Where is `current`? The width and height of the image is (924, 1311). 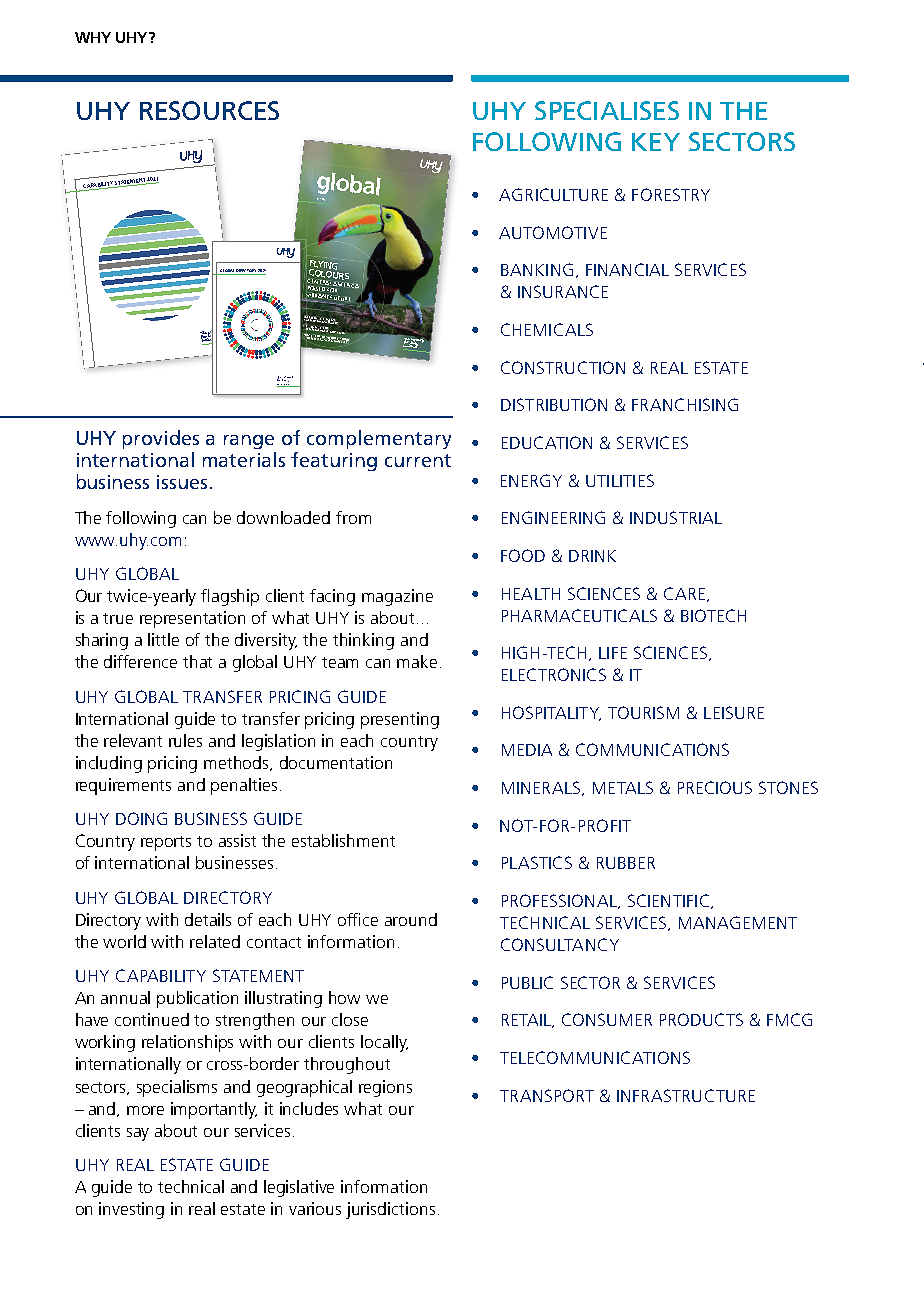
current is located at coordinates (418, 460).
